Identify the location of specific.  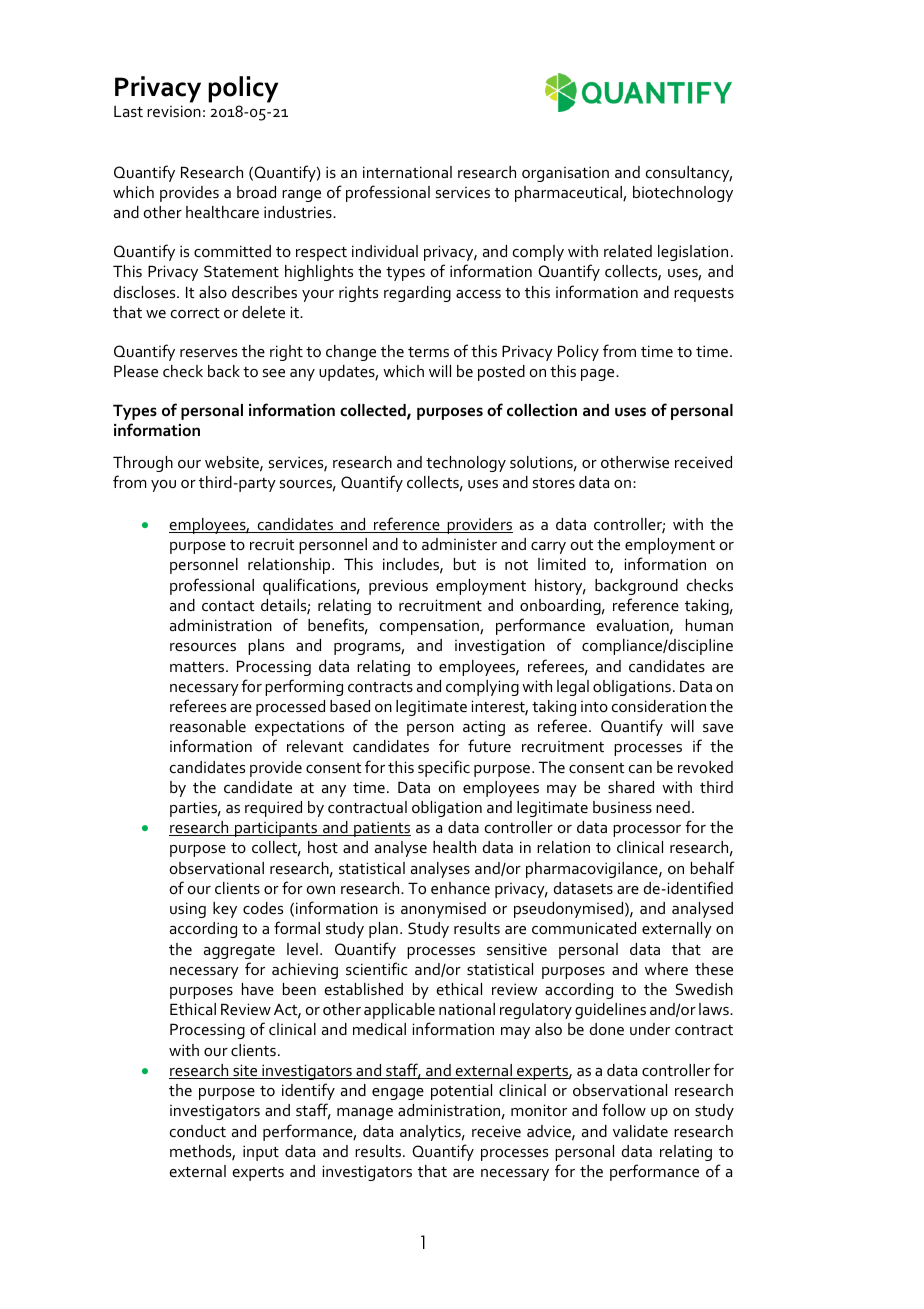
(444, 768).
